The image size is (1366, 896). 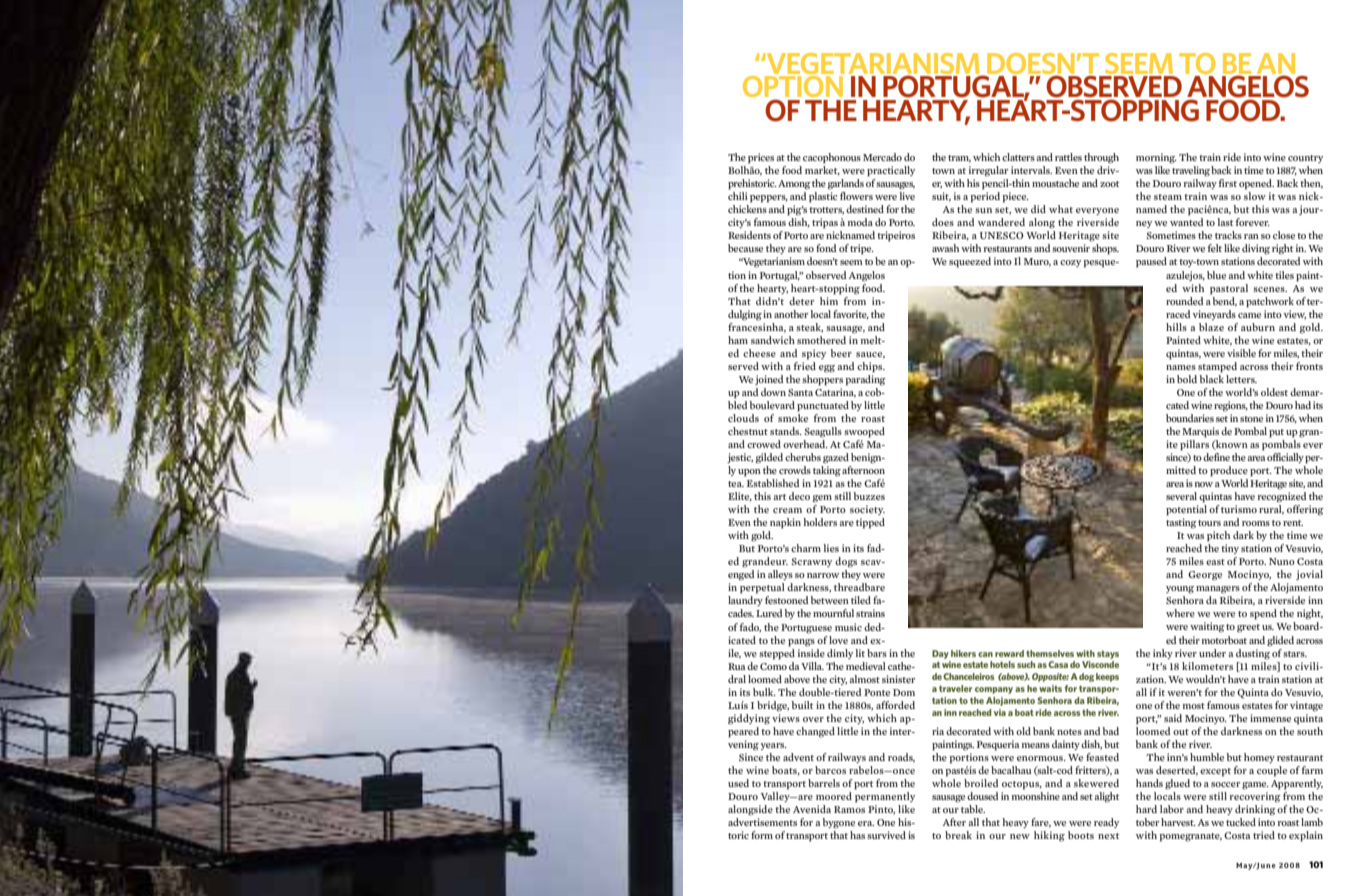 What do you see at coordinates (1256, 184) in the image?
I see `opened` at bounding box center [1256, 184].
